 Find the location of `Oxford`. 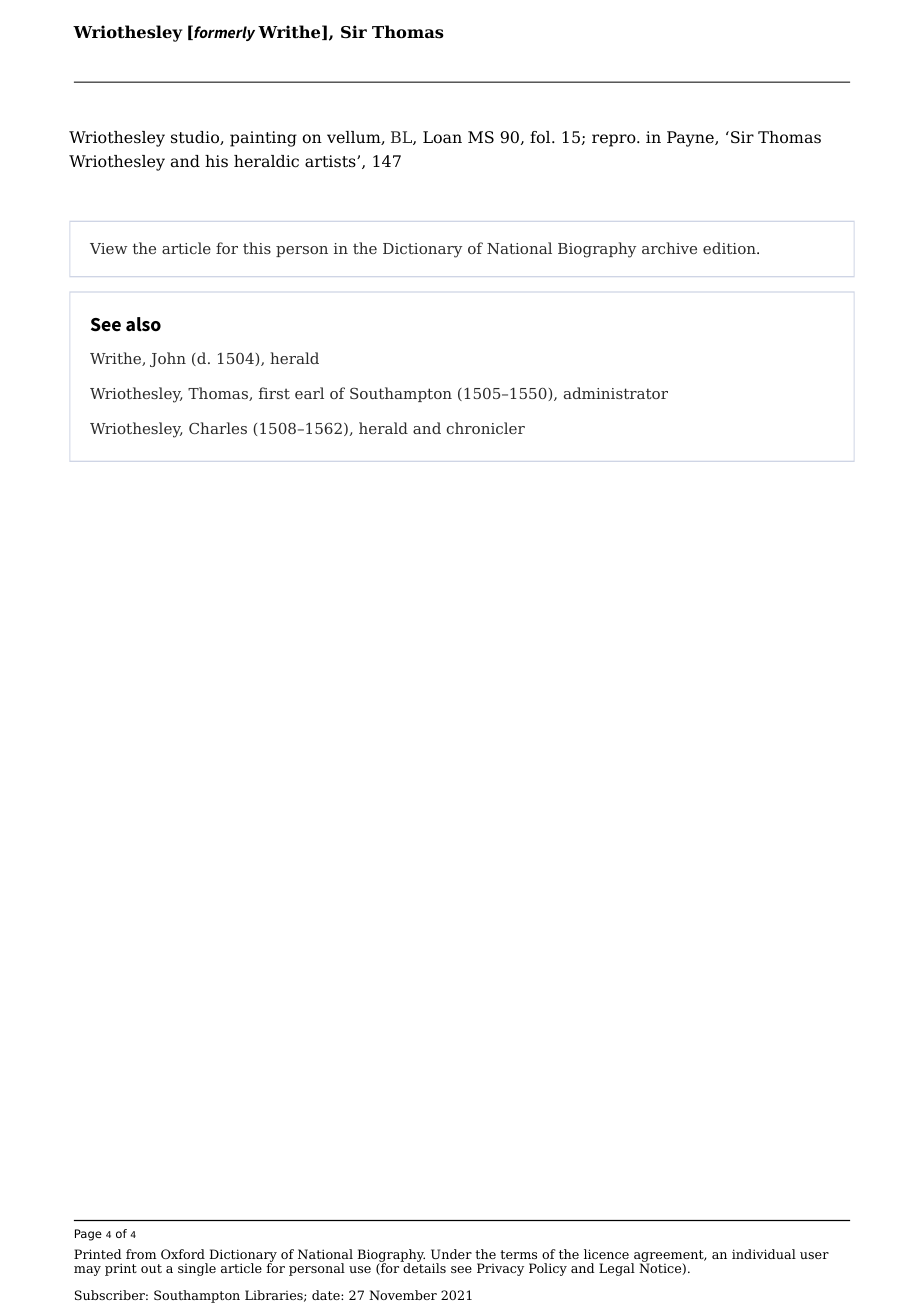

Oxford is located at coordinates (183, 1254).
